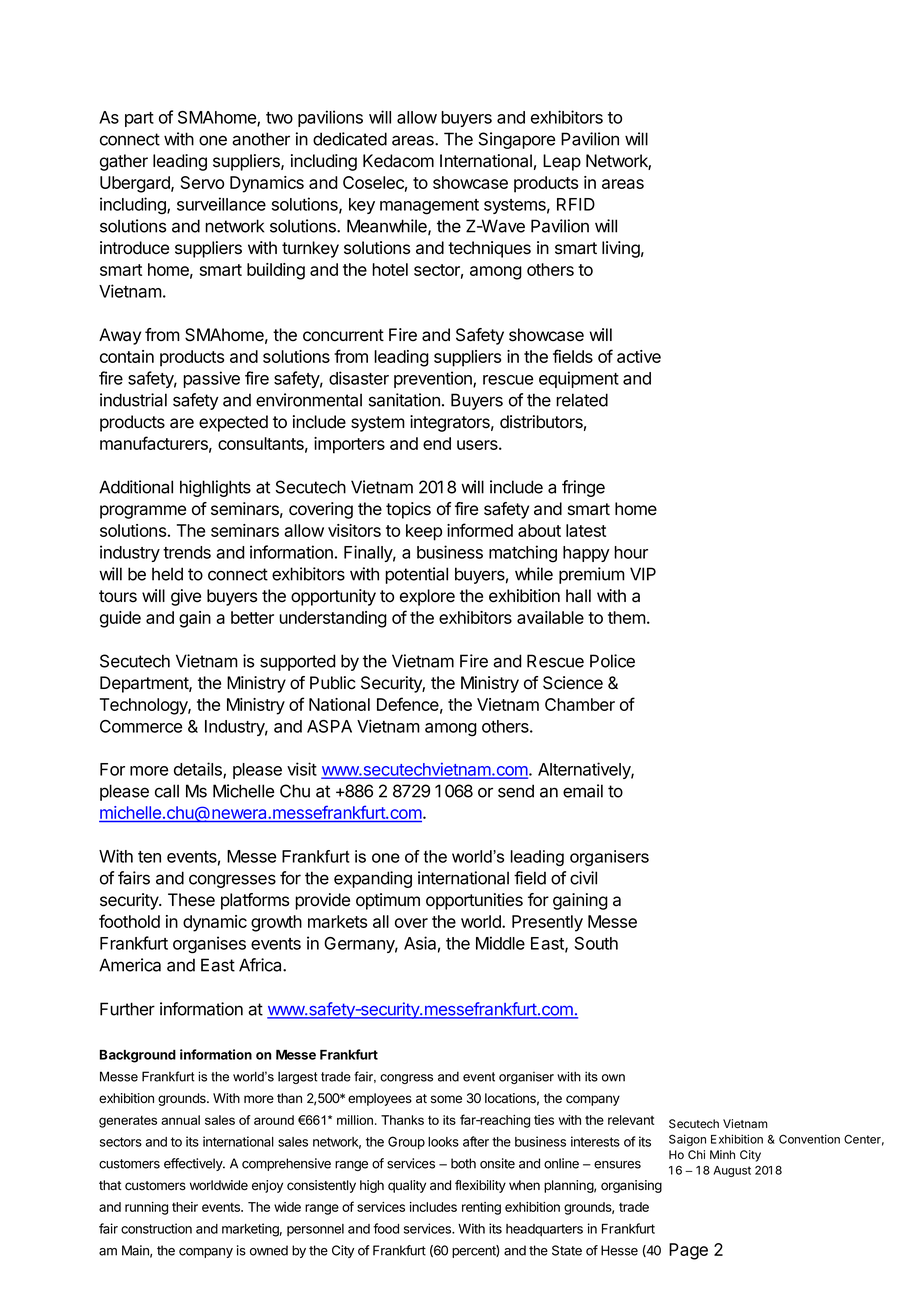  Describe the element at coordinates (233, 423) in the document. I see `expected` at that location.
